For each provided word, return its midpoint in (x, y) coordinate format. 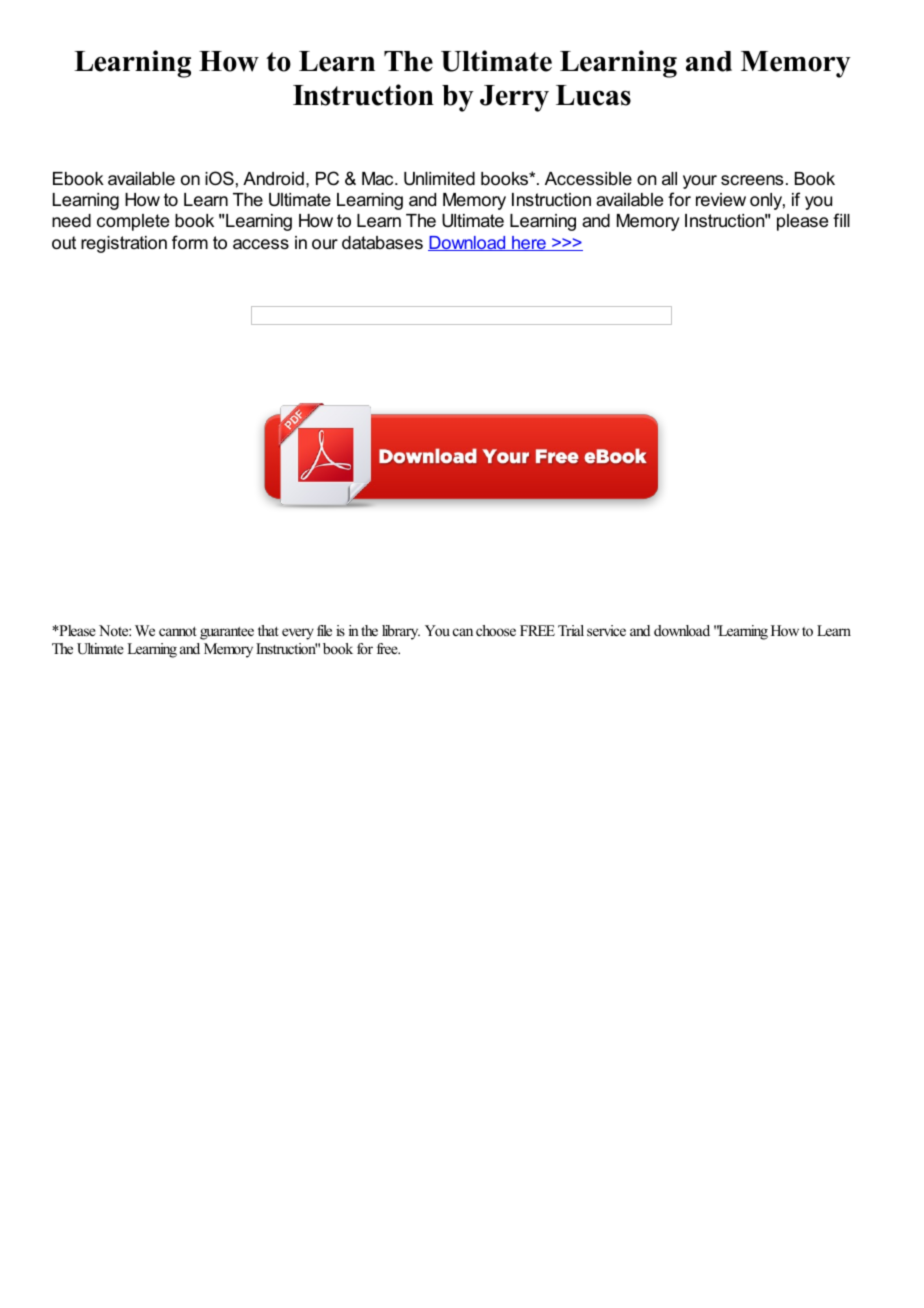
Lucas (593, 95)
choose (496, 630)
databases (382, 243)
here (529, 243)
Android (273, 178)
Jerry (514, 98)
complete (133, 222)
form (190, 242)
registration (124, 244)
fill (841, 220)
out (64, 243)
